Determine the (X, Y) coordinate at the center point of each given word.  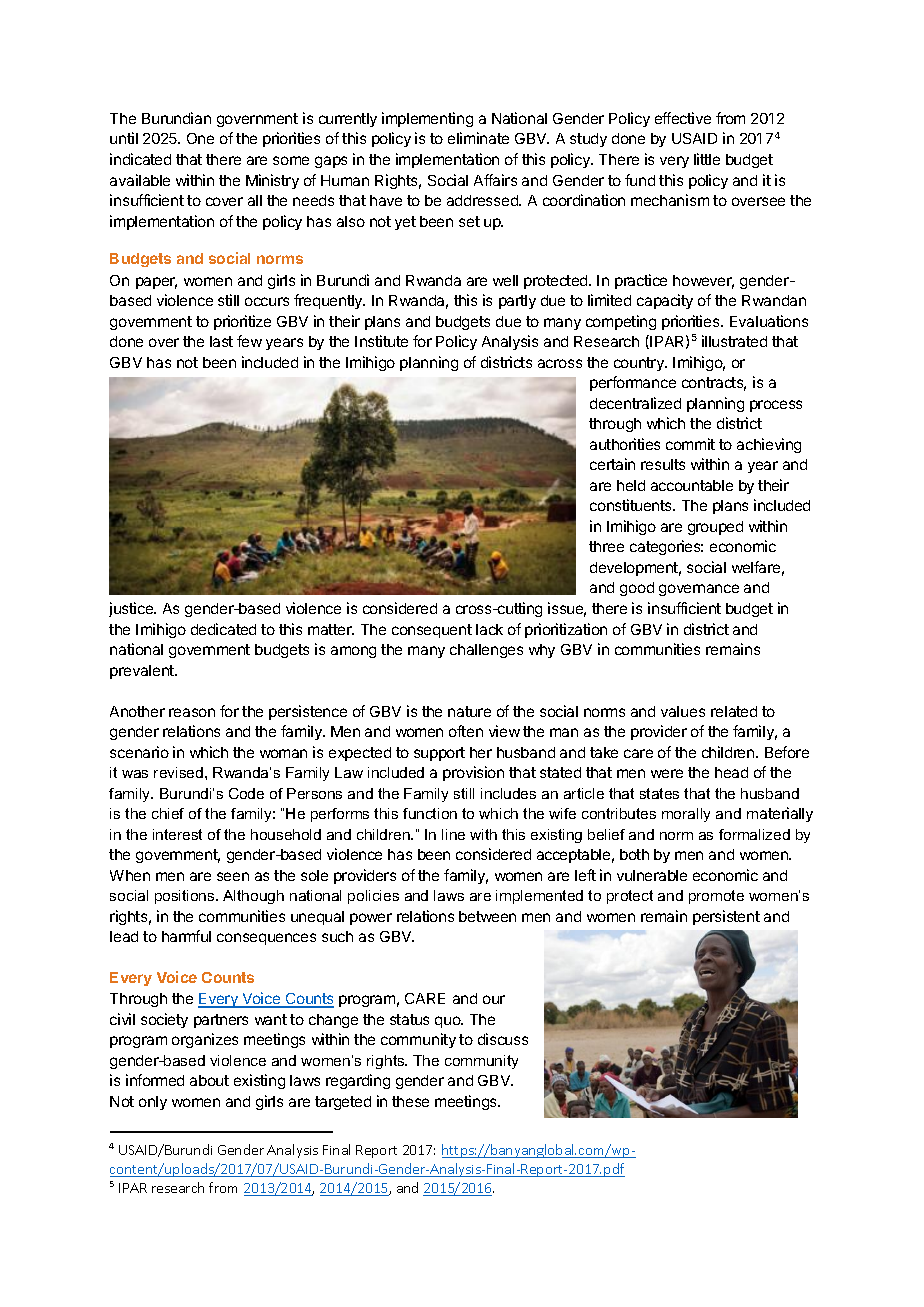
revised (178, 772)
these (410, 1101)
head (731, 772)
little (707, 159)
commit (690, 444)
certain (612, 464)
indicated (140, 159)
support (439, 754)
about (209, 1080)
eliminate (478, 138)
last (221, 341)
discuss (503, 1039)
